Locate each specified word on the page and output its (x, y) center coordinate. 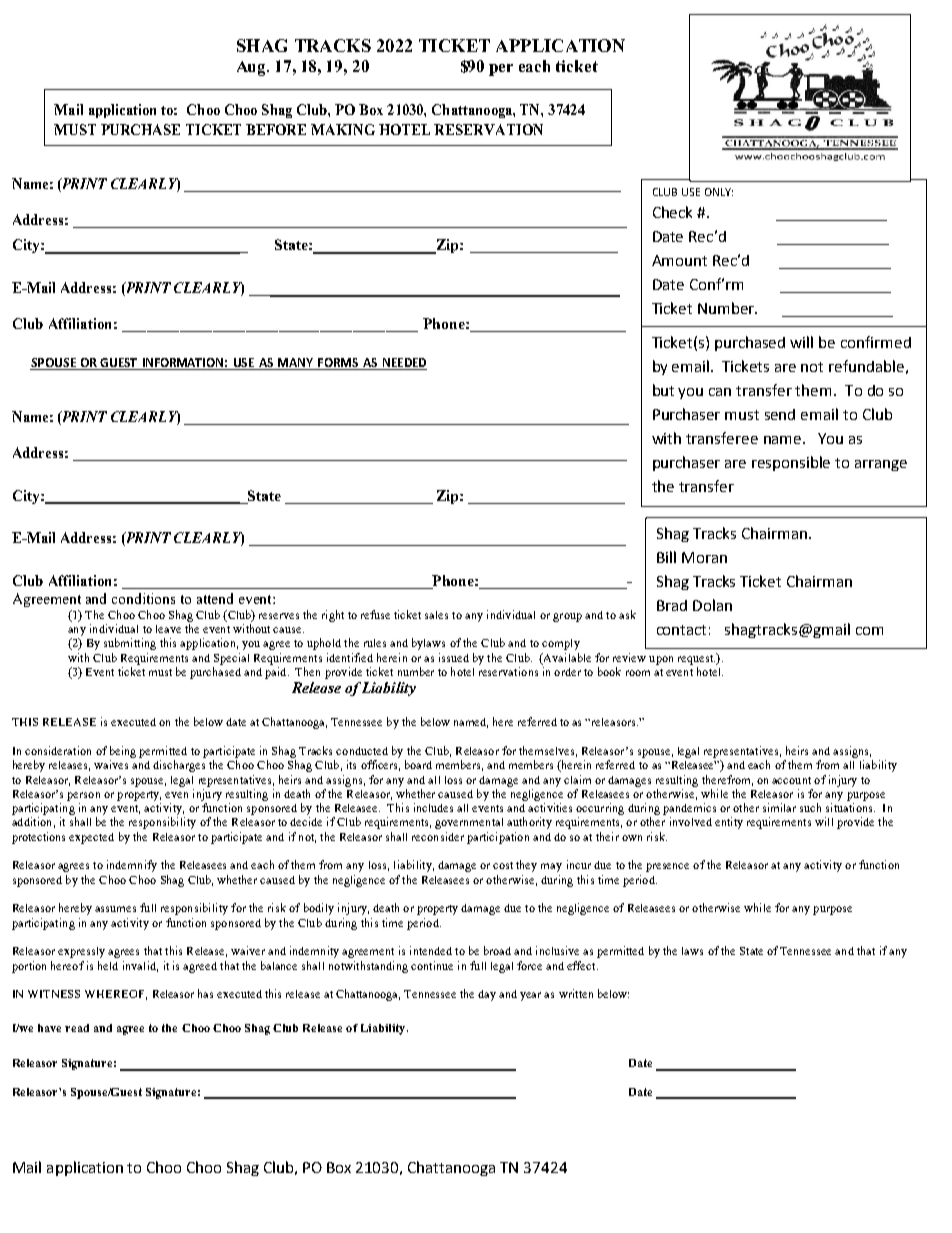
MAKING (343, 129)
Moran (704, 557)
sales (436, 615)
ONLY (719, 192)
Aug (253, 68)
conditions (143, 598)
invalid (140, 966)
